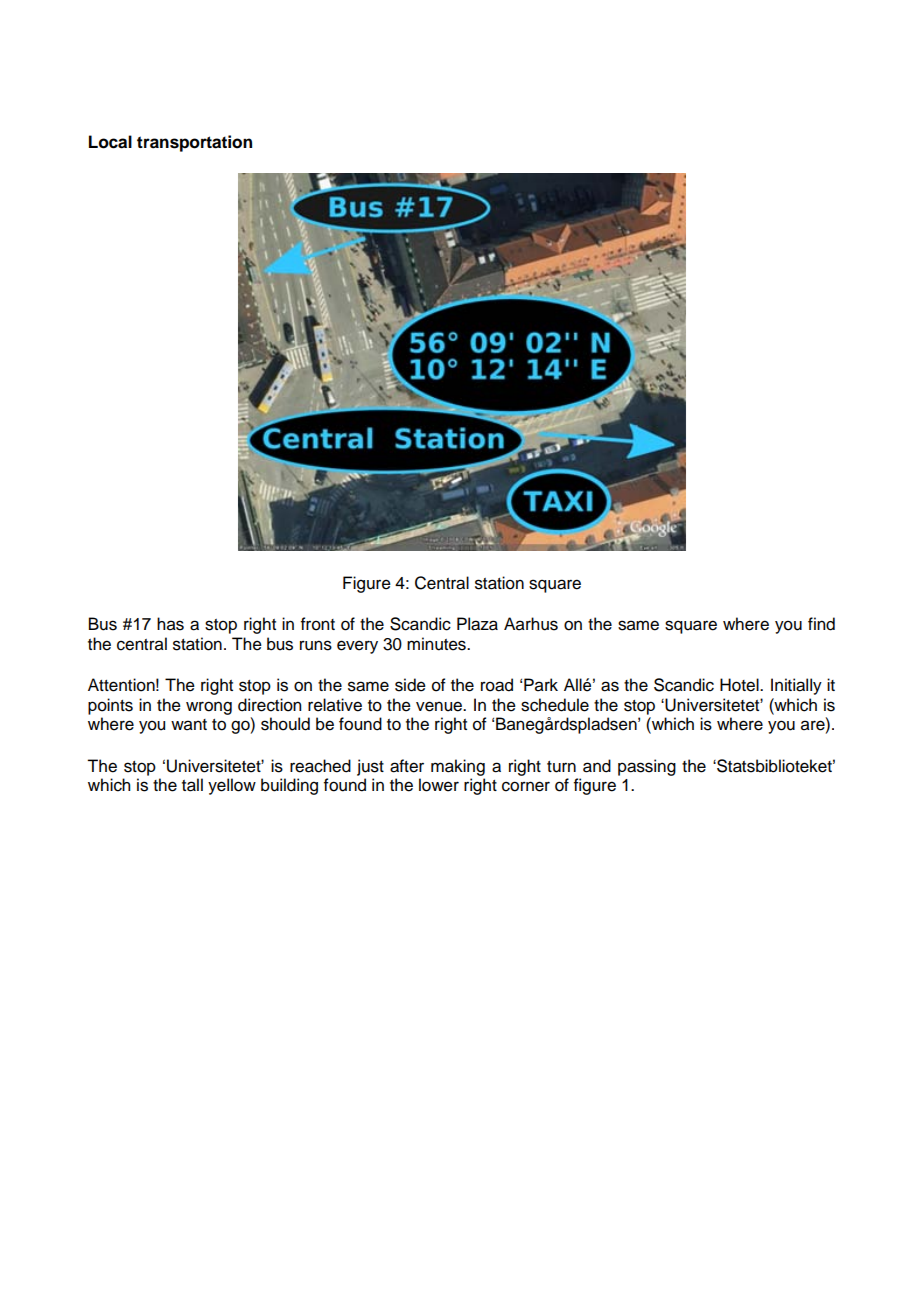 The image size is (924, 1308). What do you see at coordinates (192, 785) in the screenshot?
I see `tall` at bounding box center [192, 785].
